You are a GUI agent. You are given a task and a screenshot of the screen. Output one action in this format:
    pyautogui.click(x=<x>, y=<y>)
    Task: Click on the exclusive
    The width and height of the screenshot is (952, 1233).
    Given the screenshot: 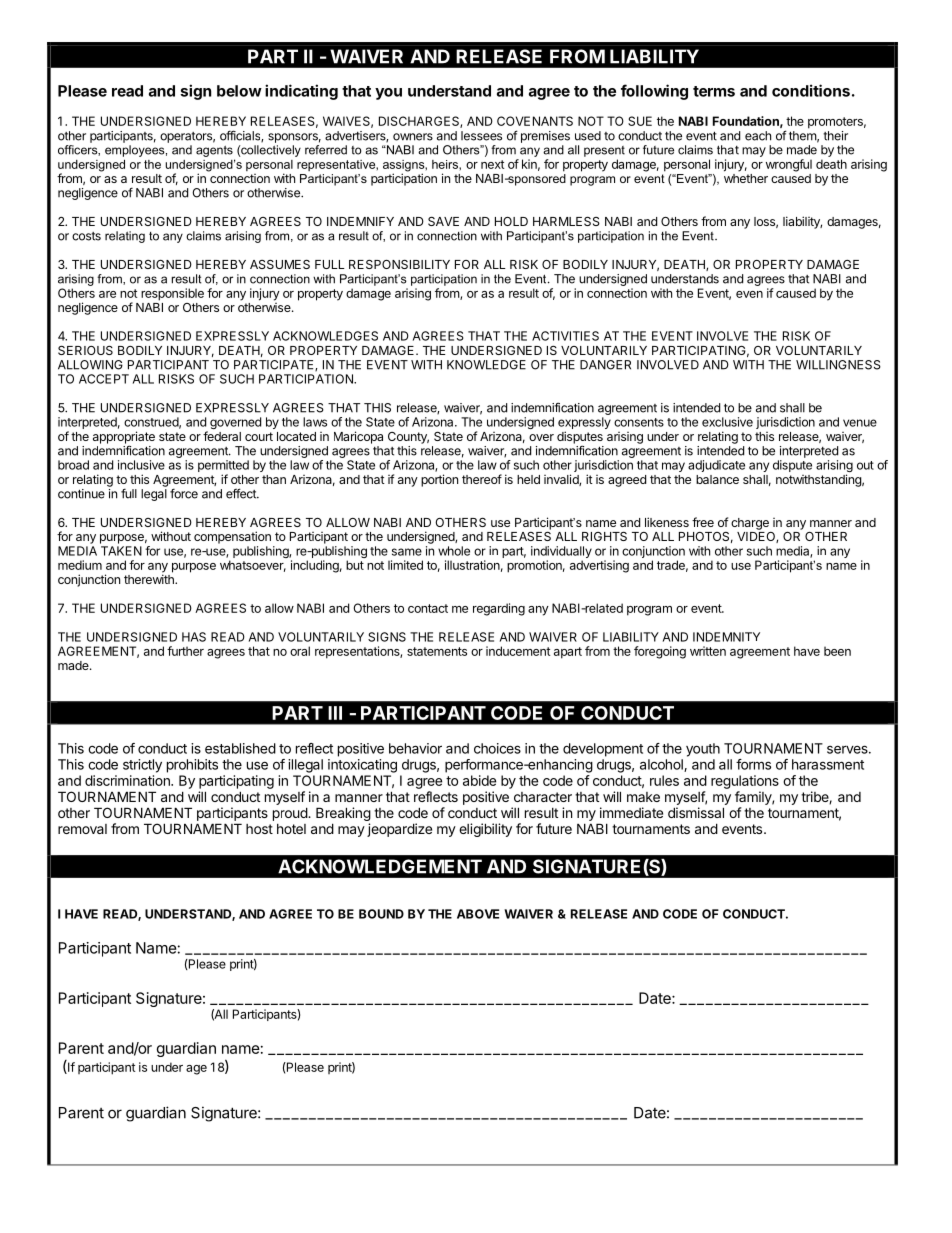 What is the action you would take?
    pyautogui.click(x=727, y=422)
